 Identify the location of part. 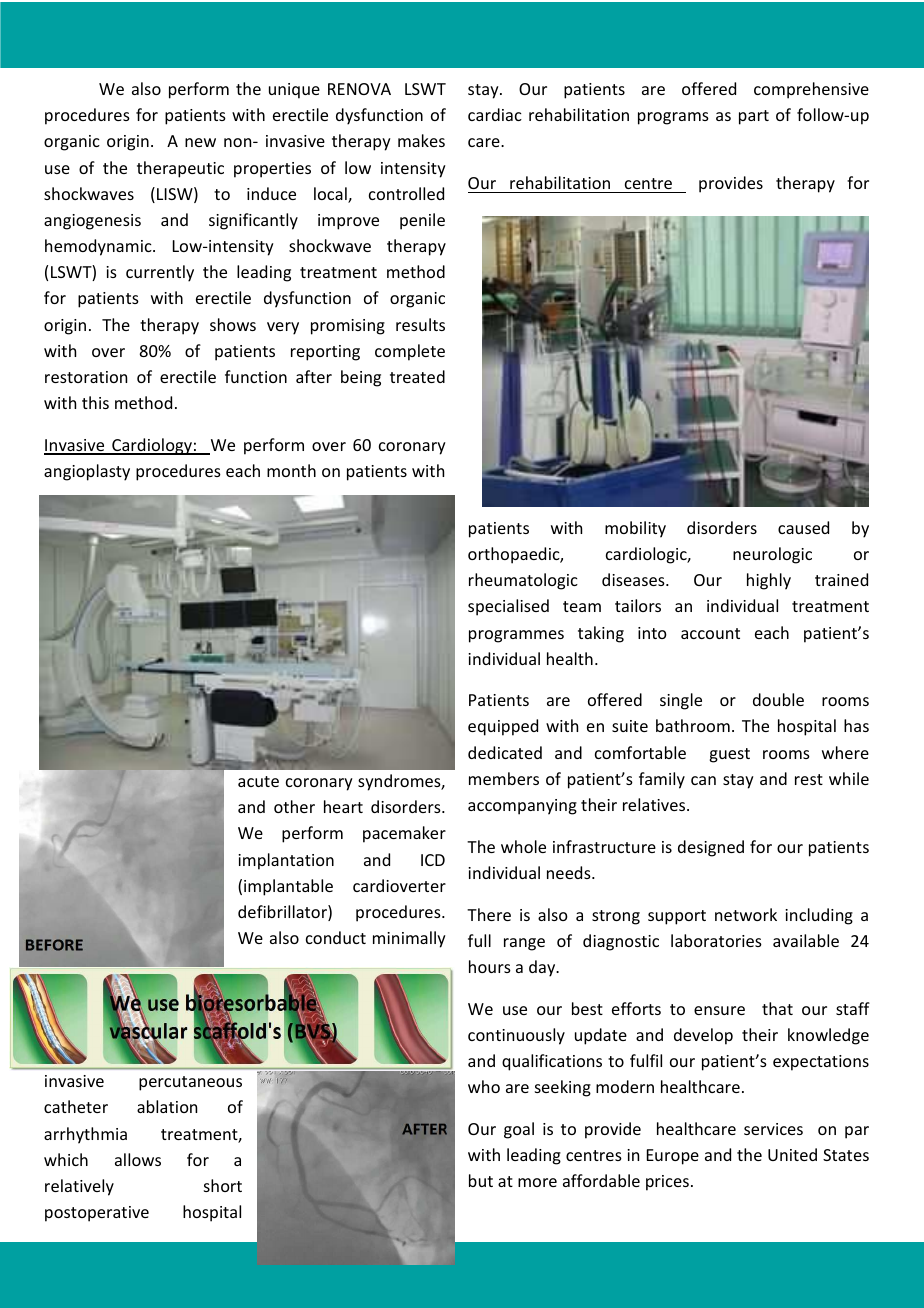
(754, 117).
